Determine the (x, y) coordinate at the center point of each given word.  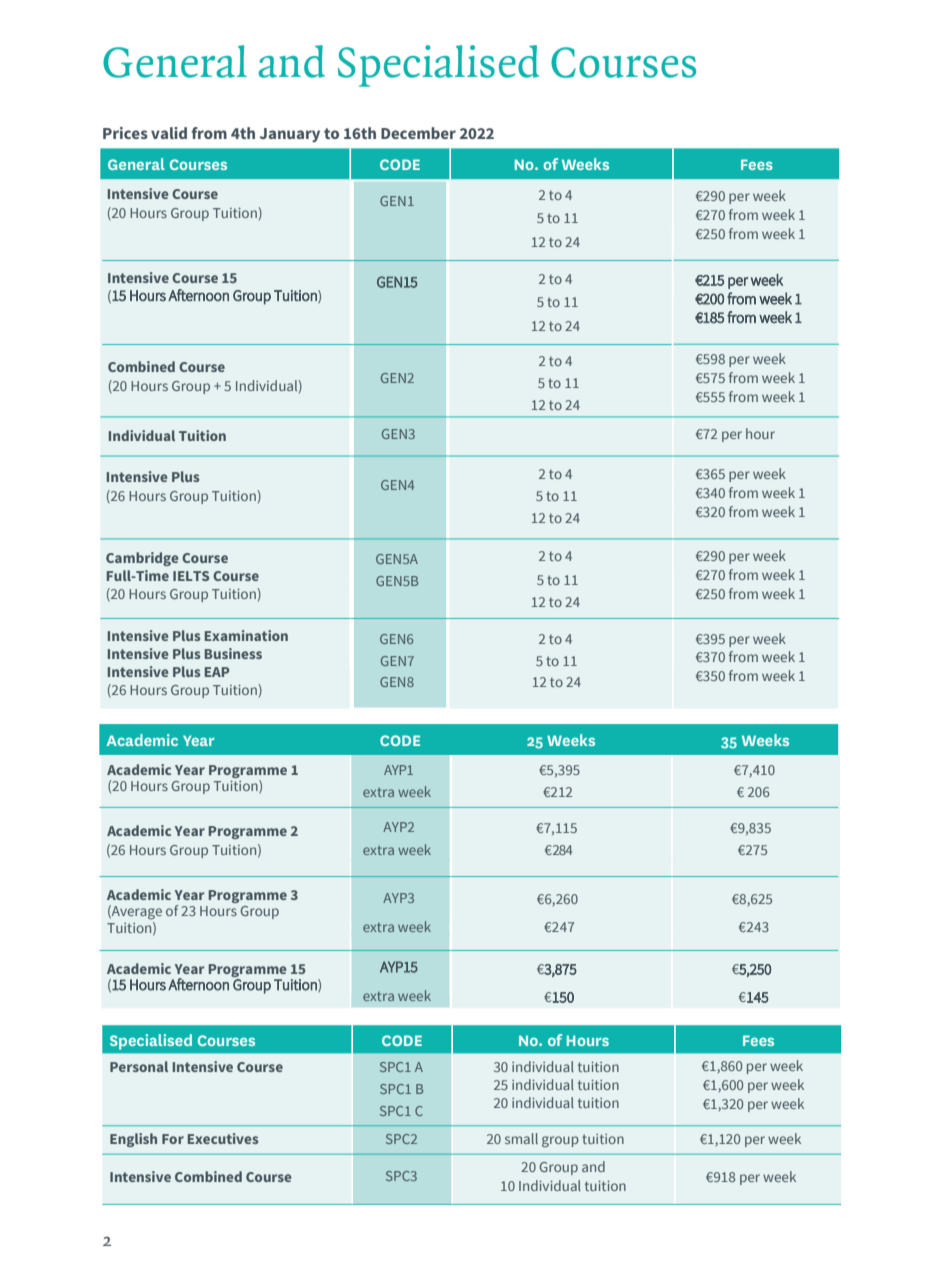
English (133, 1140)
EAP (217, 672)
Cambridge (142, 559)
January (290, 135)
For (173, 1139)
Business (233, 653)
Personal (139, 1066)
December (418, 133)
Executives (223, 1138)
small (521, 1138)
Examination (246, 635)
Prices (125, 133)
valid (169, 133)
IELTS (191, 576)
